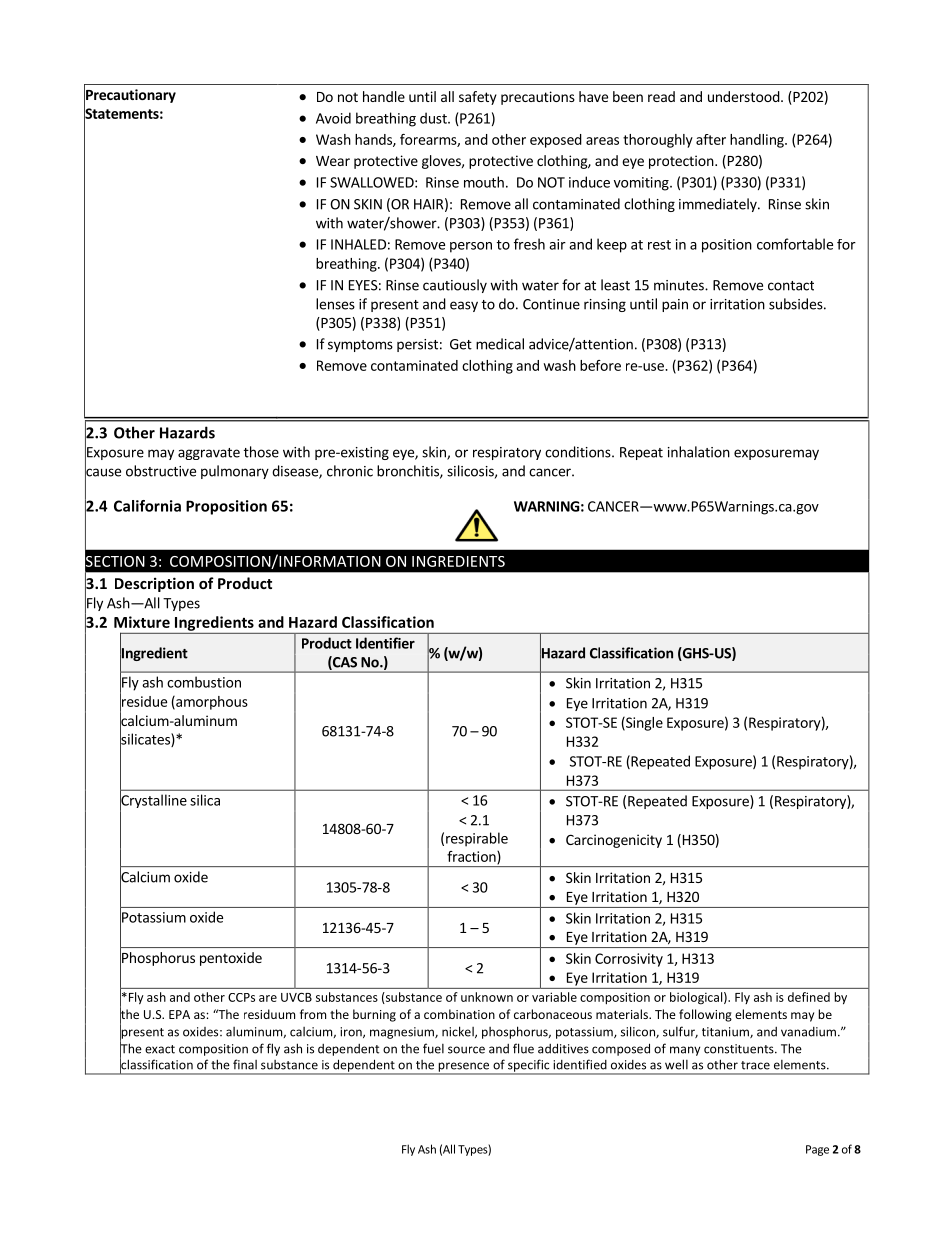 The image size is (952, 1233). Describe the element at coordinates (142, 622) in the document. I see `Mixture` at that location.
